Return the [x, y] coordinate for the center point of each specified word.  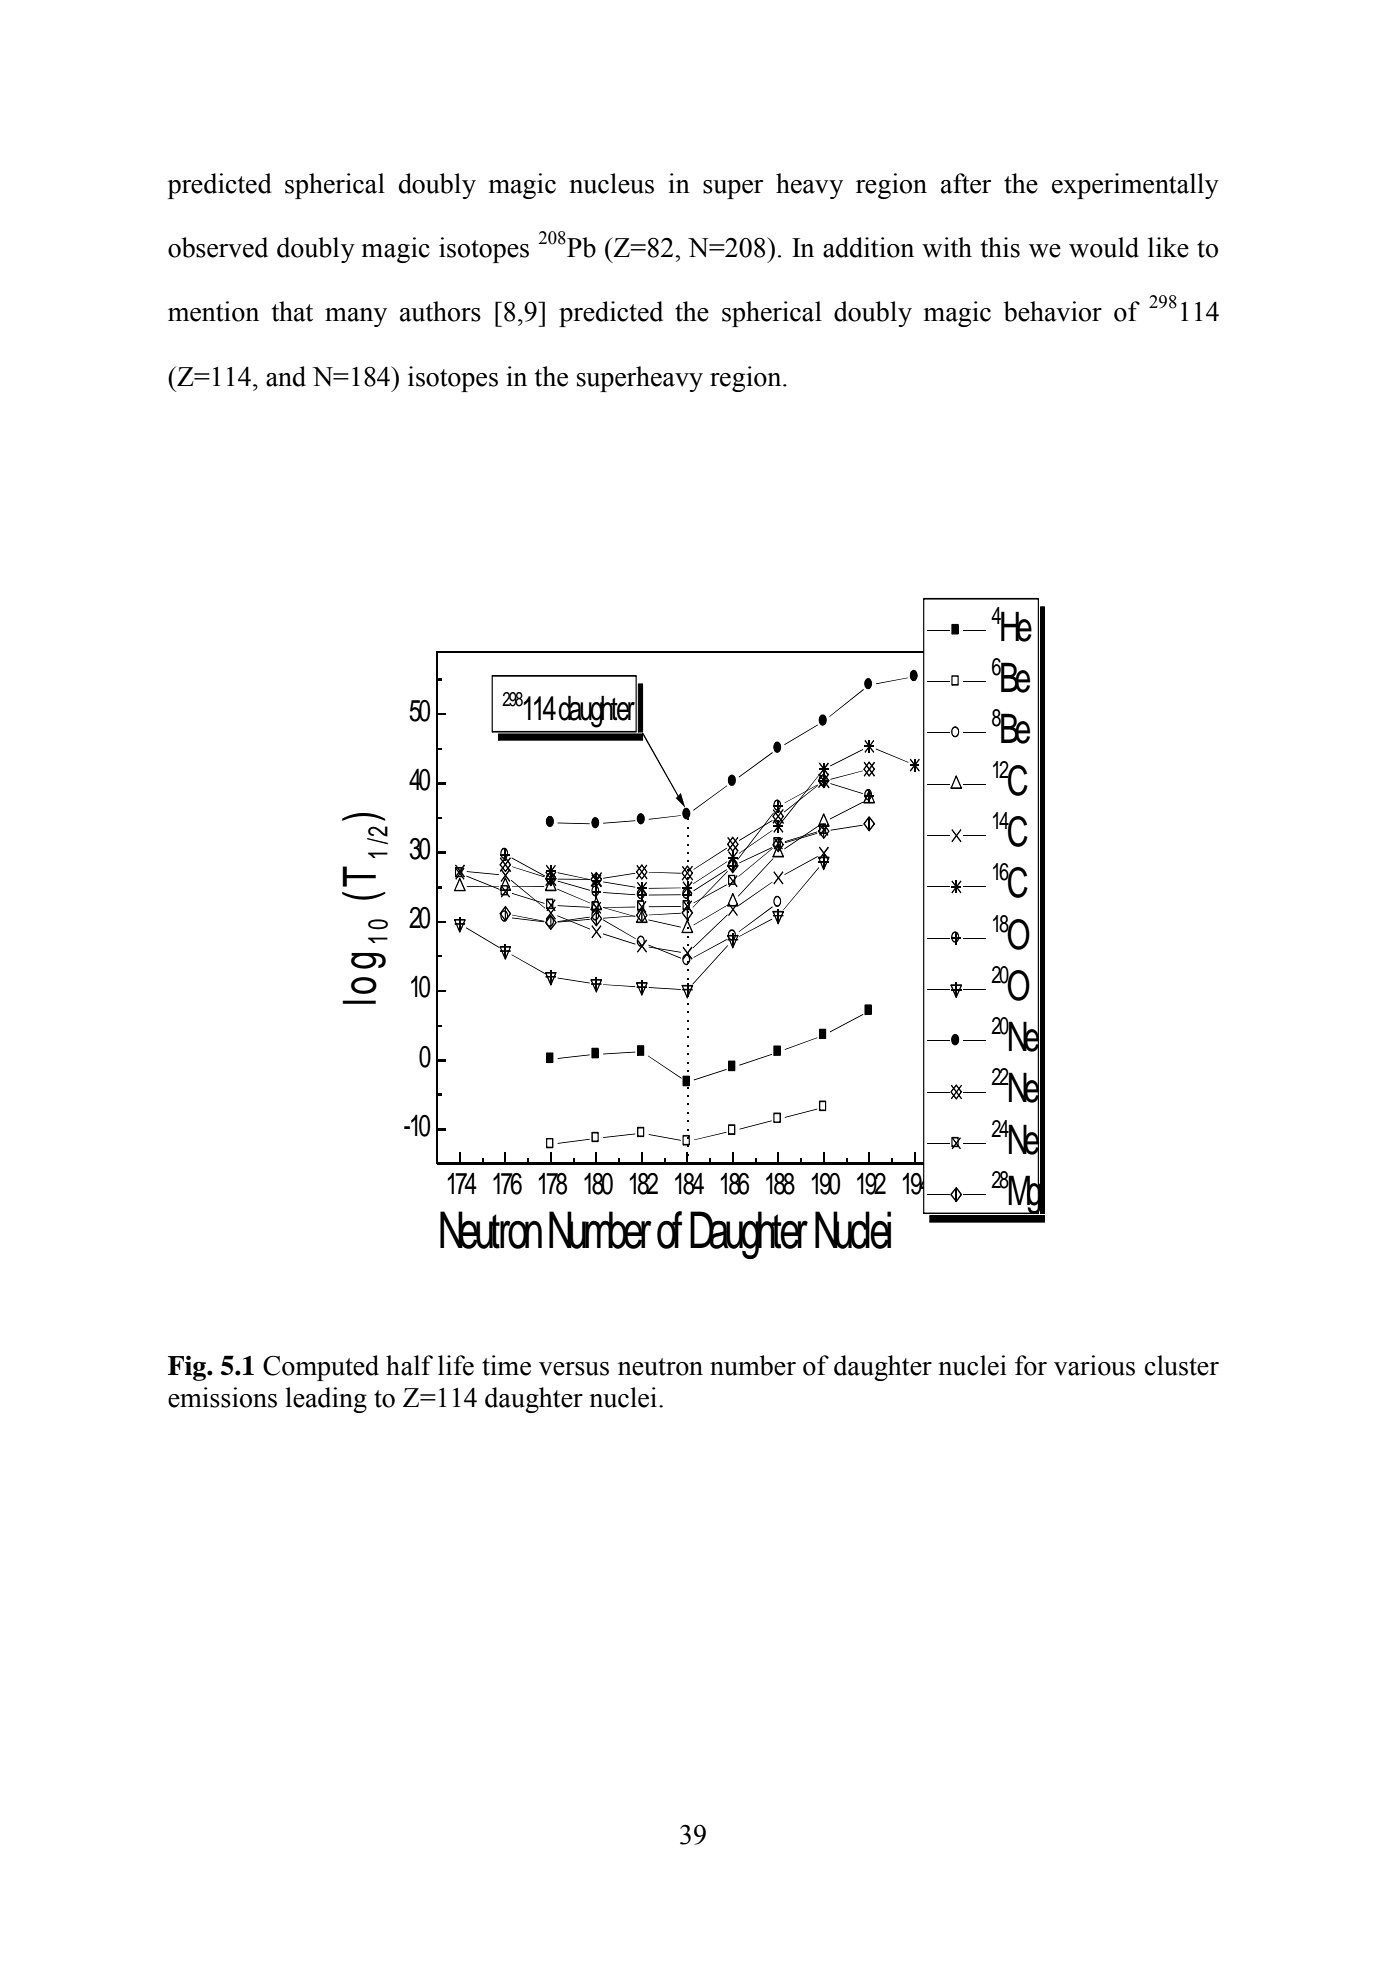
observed [218, 247]
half [409, 1365]
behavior [1053, 311]
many [356, 317]
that [292, 311]
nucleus [611, 183]
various [1094, 1365]
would [1104, 247]
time [506, 1365]
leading [326, 1400]
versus [574, 1369]
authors [440, 311]
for [1031, 1365]
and [286, 376]
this [1000, 247]
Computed [321, 1368]
